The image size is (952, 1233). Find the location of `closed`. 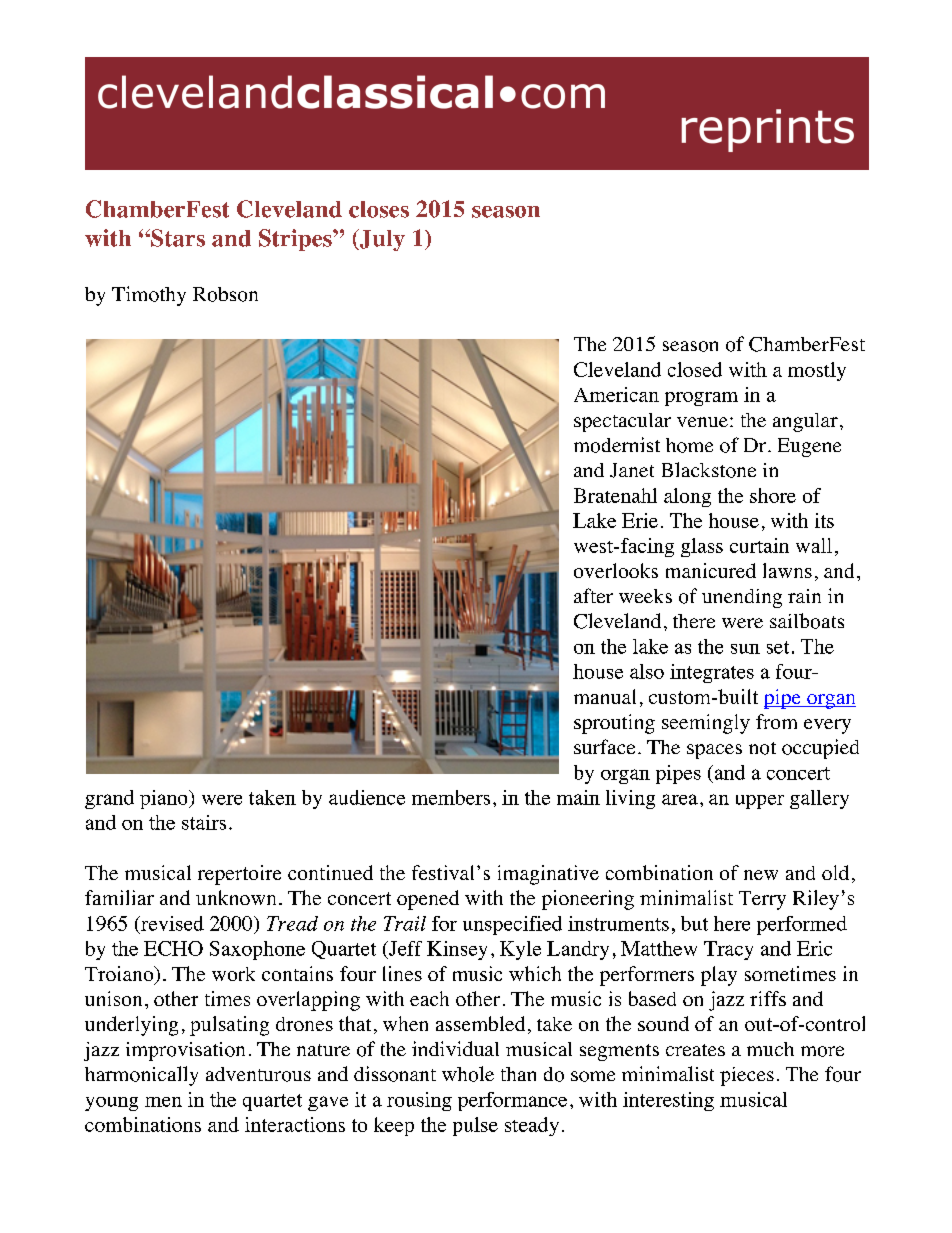

closed is located at coordinates (695, 369).
